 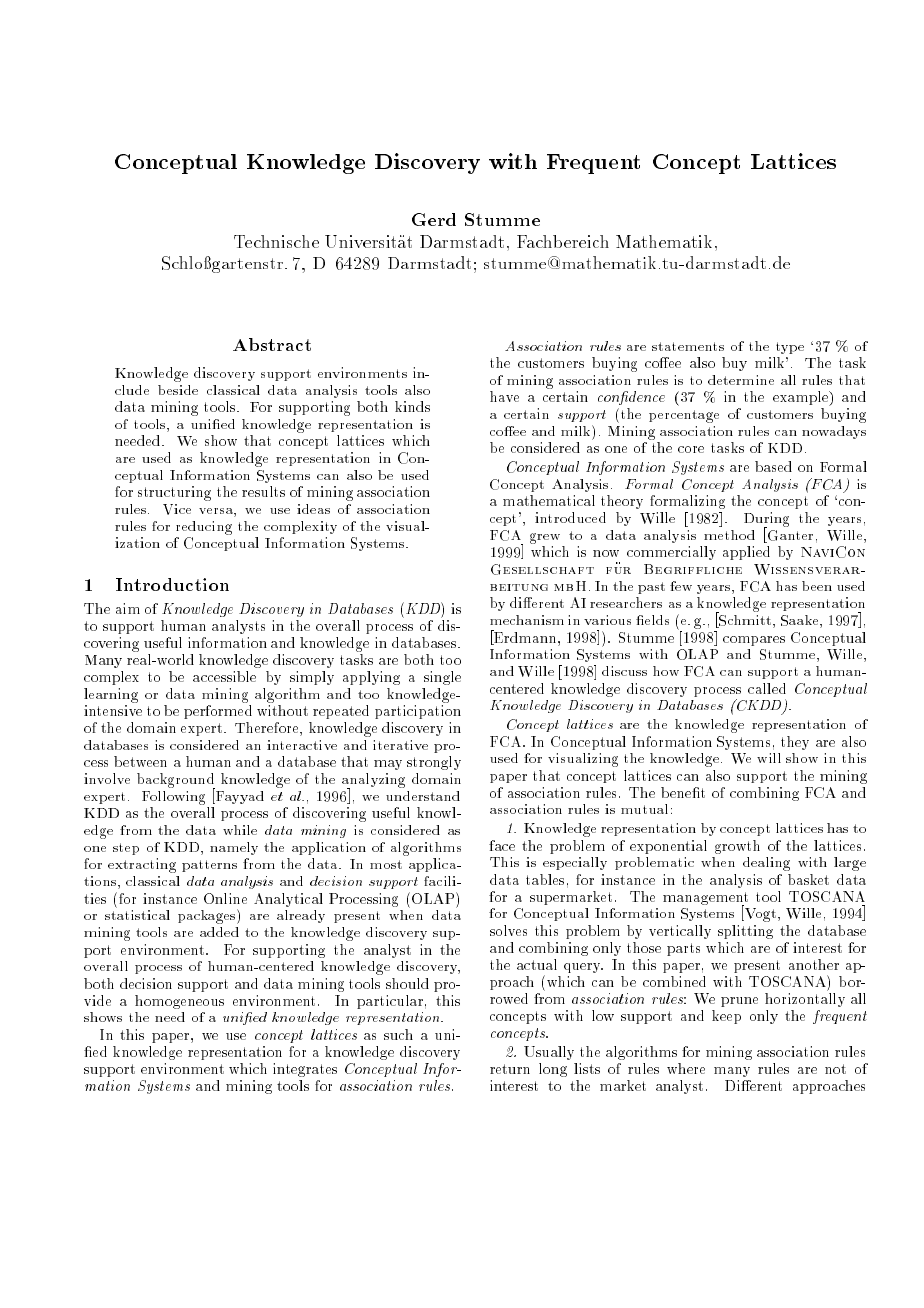 I want to click on face, so click(x=502, y=845).
